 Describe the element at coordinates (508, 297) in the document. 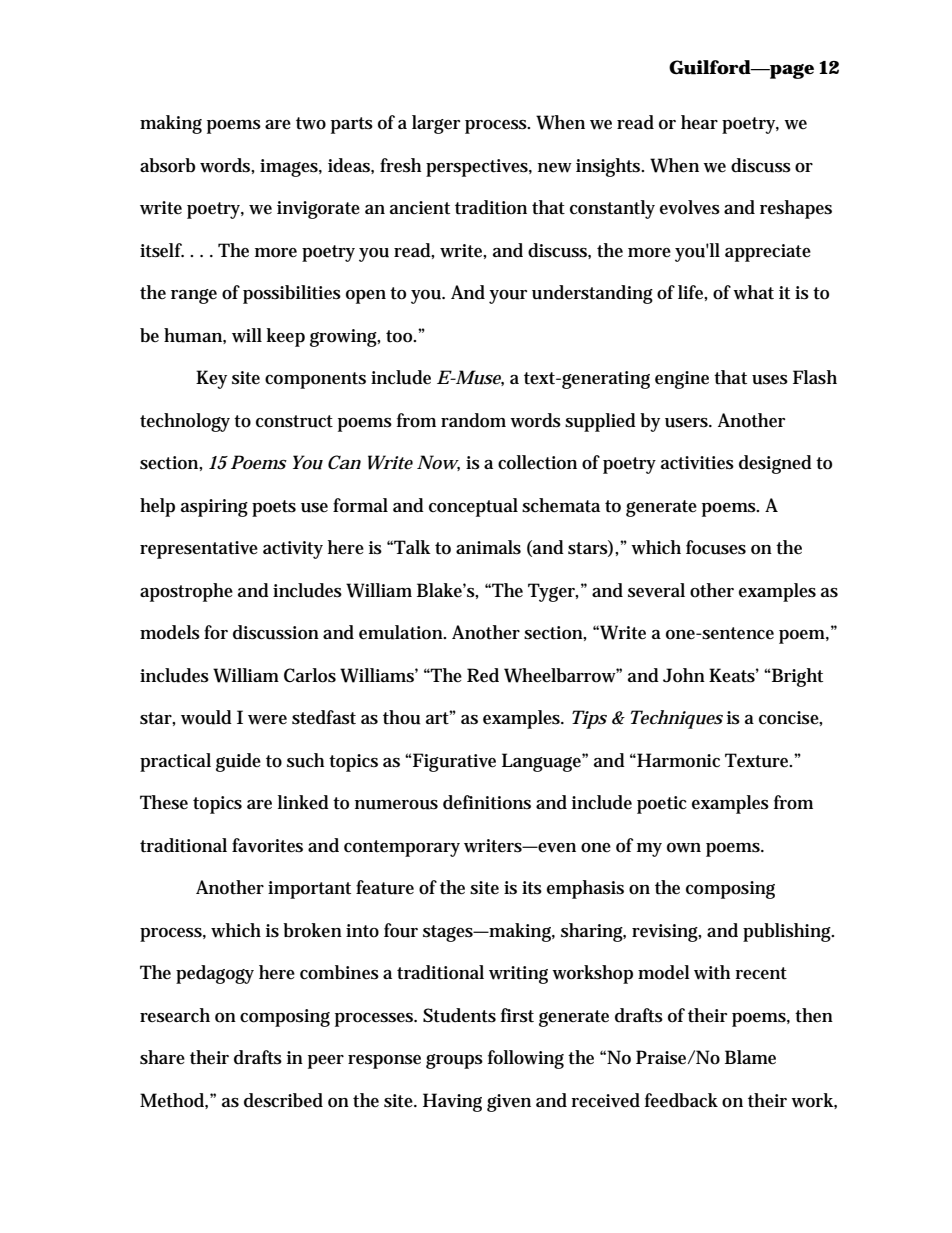

I see `your` at that location.
